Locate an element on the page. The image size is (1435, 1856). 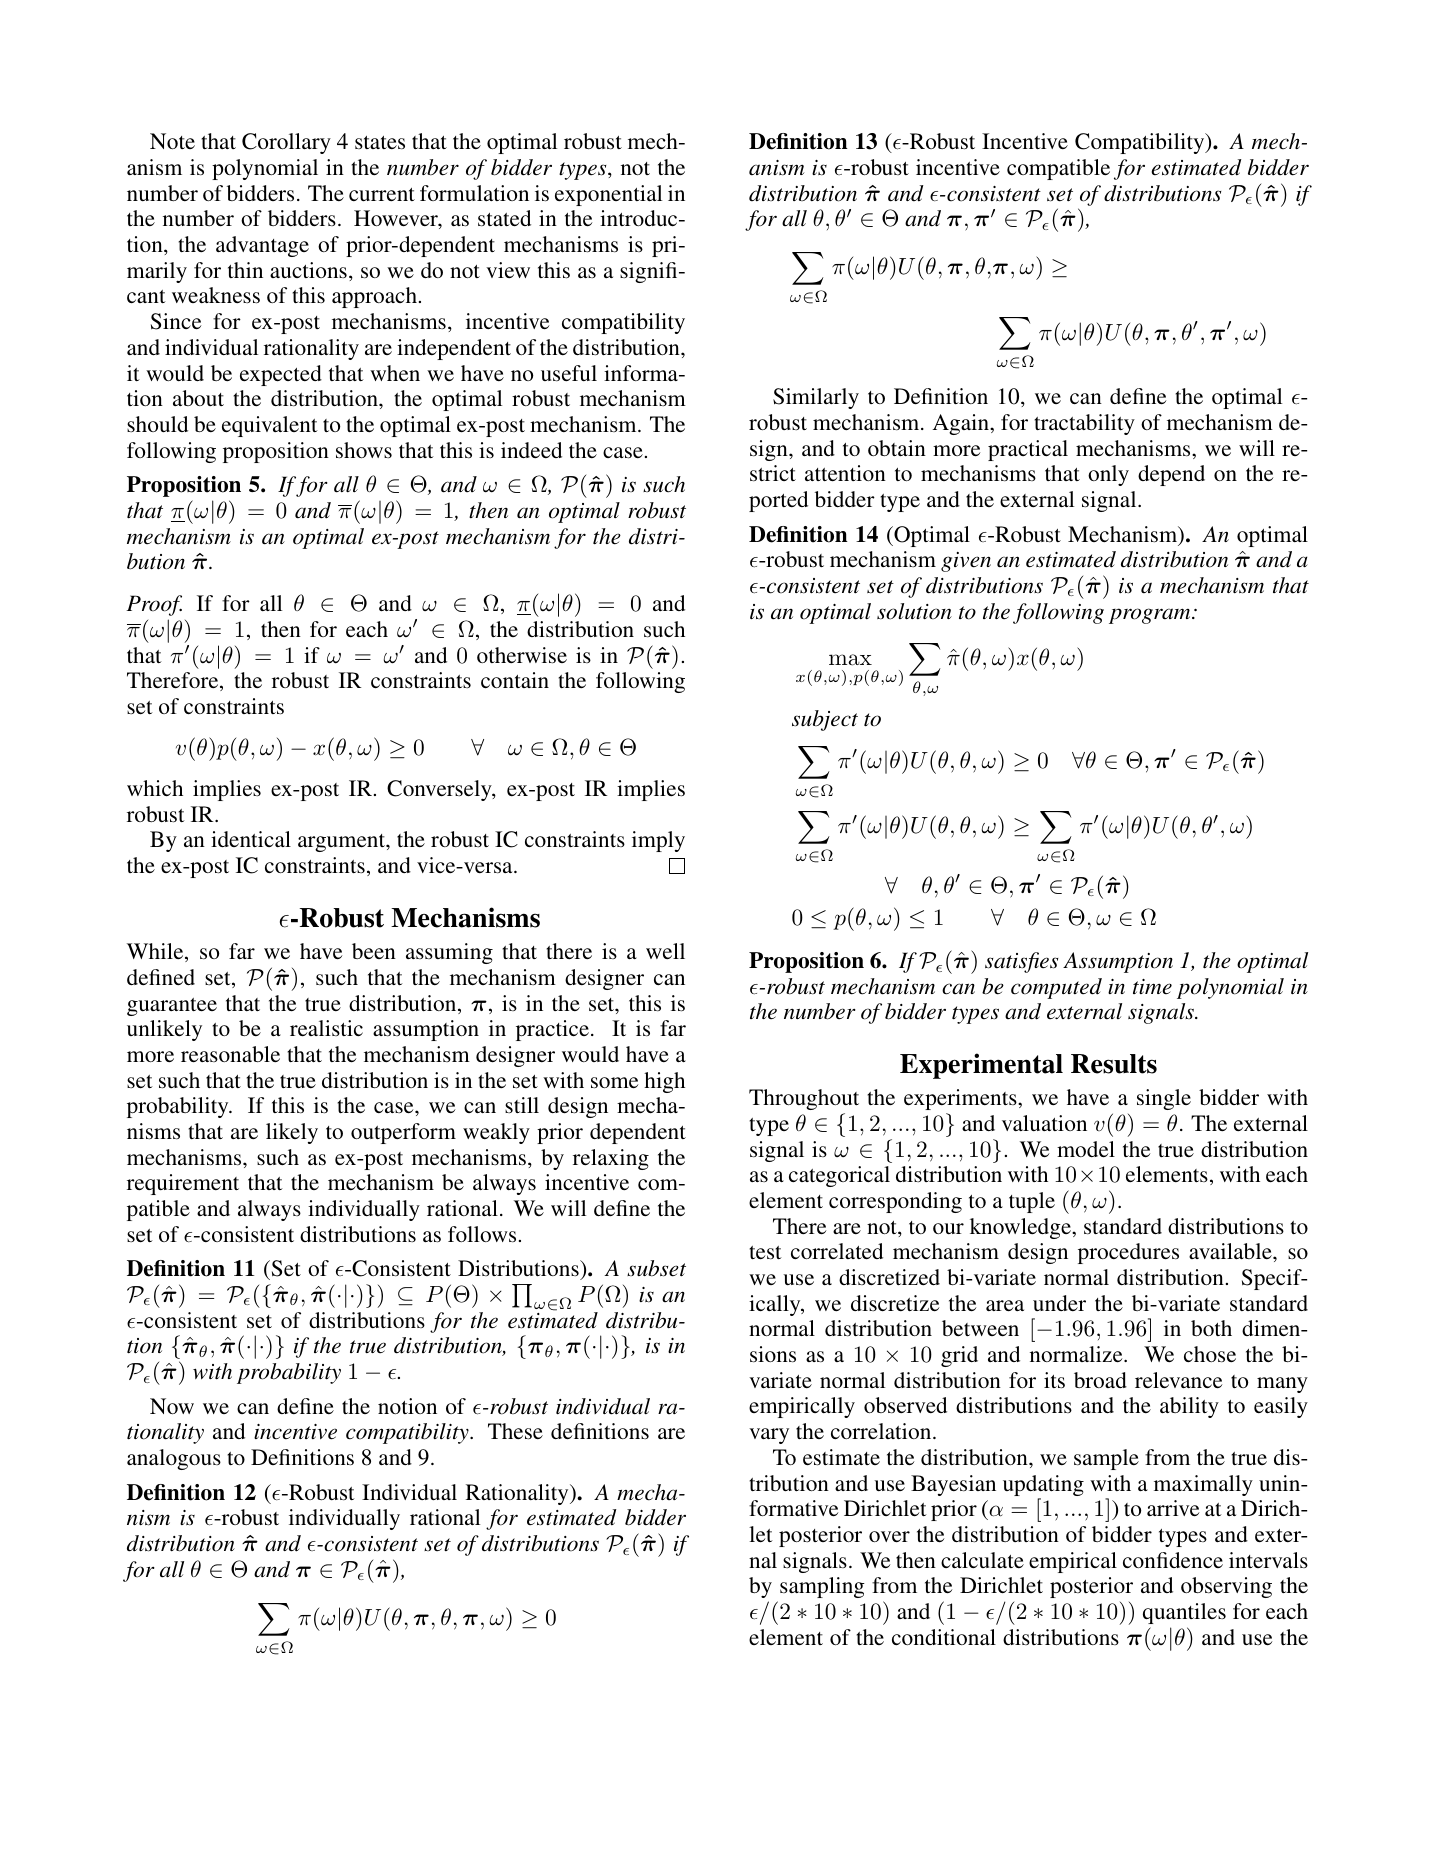
identical is located at coordinates (251, 839).
